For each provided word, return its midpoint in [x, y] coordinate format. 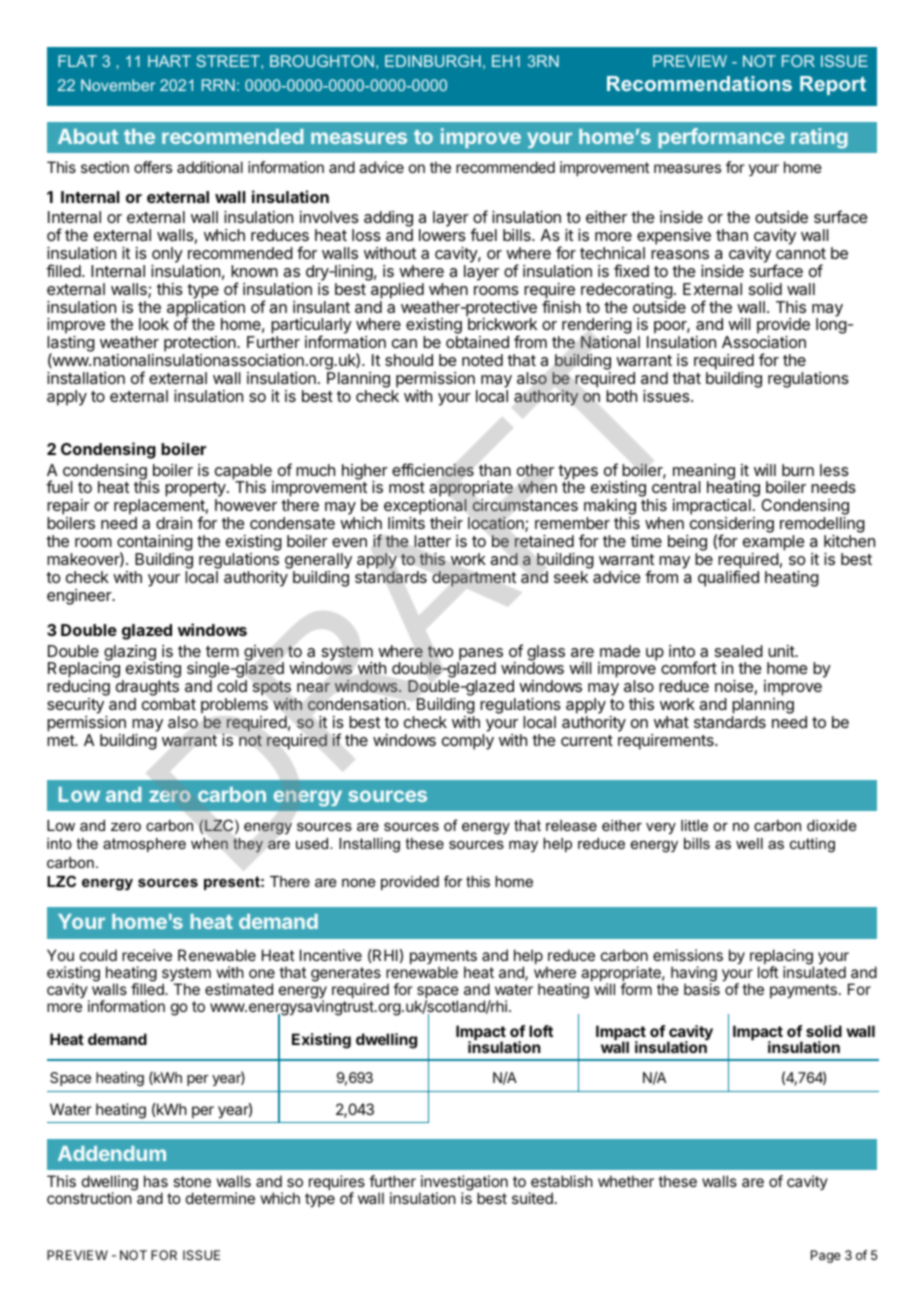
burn [798, 470]
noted [482, 360]
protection [201, 345]
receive [147, 955]
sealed [739, 651]
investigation [463, 1184]
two [440, 652]
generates [346, 976]
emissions [688, 955]
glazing [130, 654]
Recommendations [699, 83]
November [118, 85]
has [156, 1181]
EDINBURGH [433, 61]
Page [826, 1256]
